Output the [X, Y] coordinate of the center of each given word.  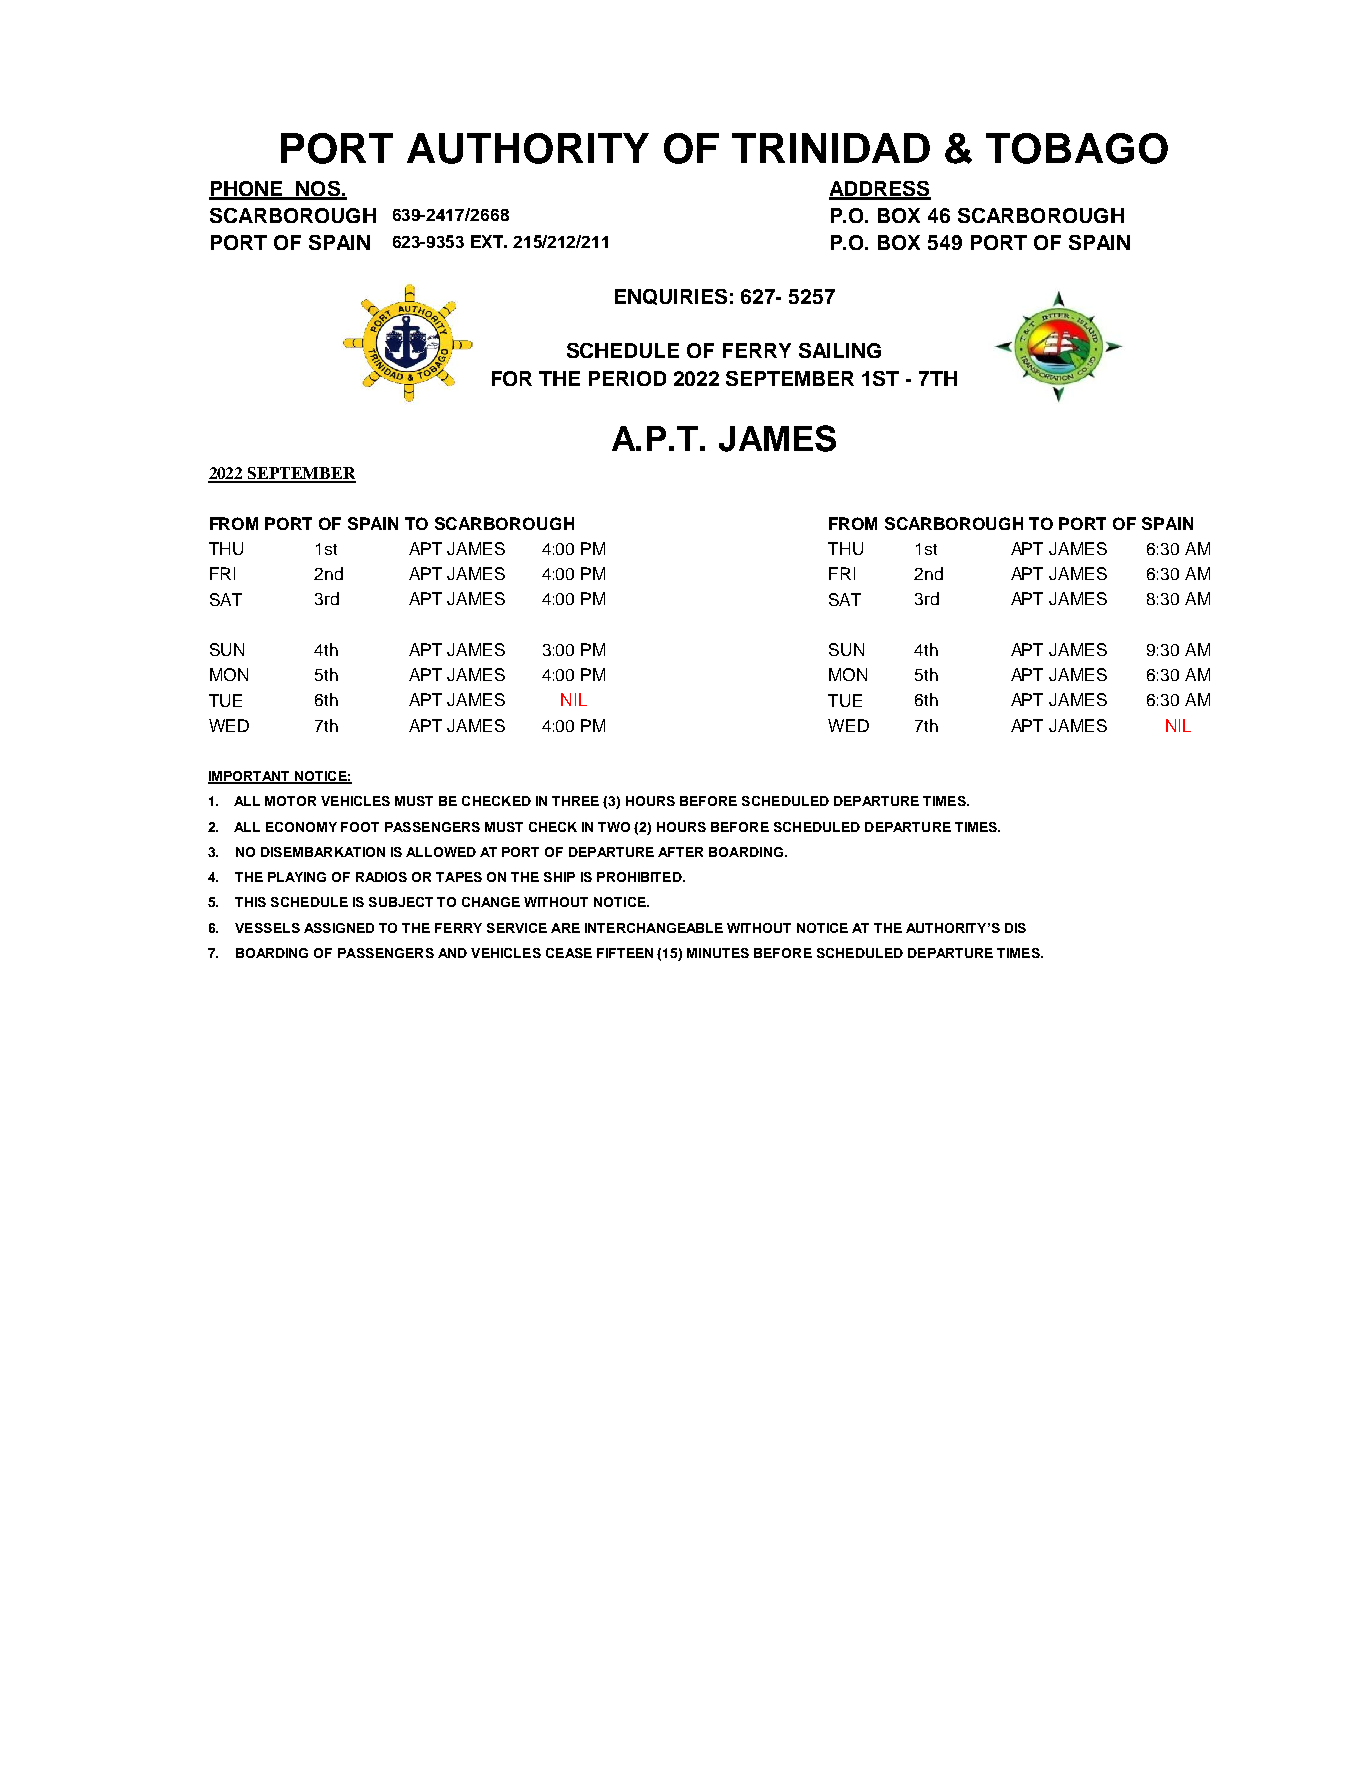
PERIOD [627, 378]
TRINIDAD [831, 148]
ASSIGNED [339, 928]
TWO [614, 827]
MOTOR [290, 801]
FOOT [360, 827]
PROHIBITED [640, 877]
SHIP [559, 877]
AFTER [680, 852]
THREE [575, 801]
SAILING [840, 350]
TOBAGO [1077, 148]
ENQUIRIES [671, 297]
